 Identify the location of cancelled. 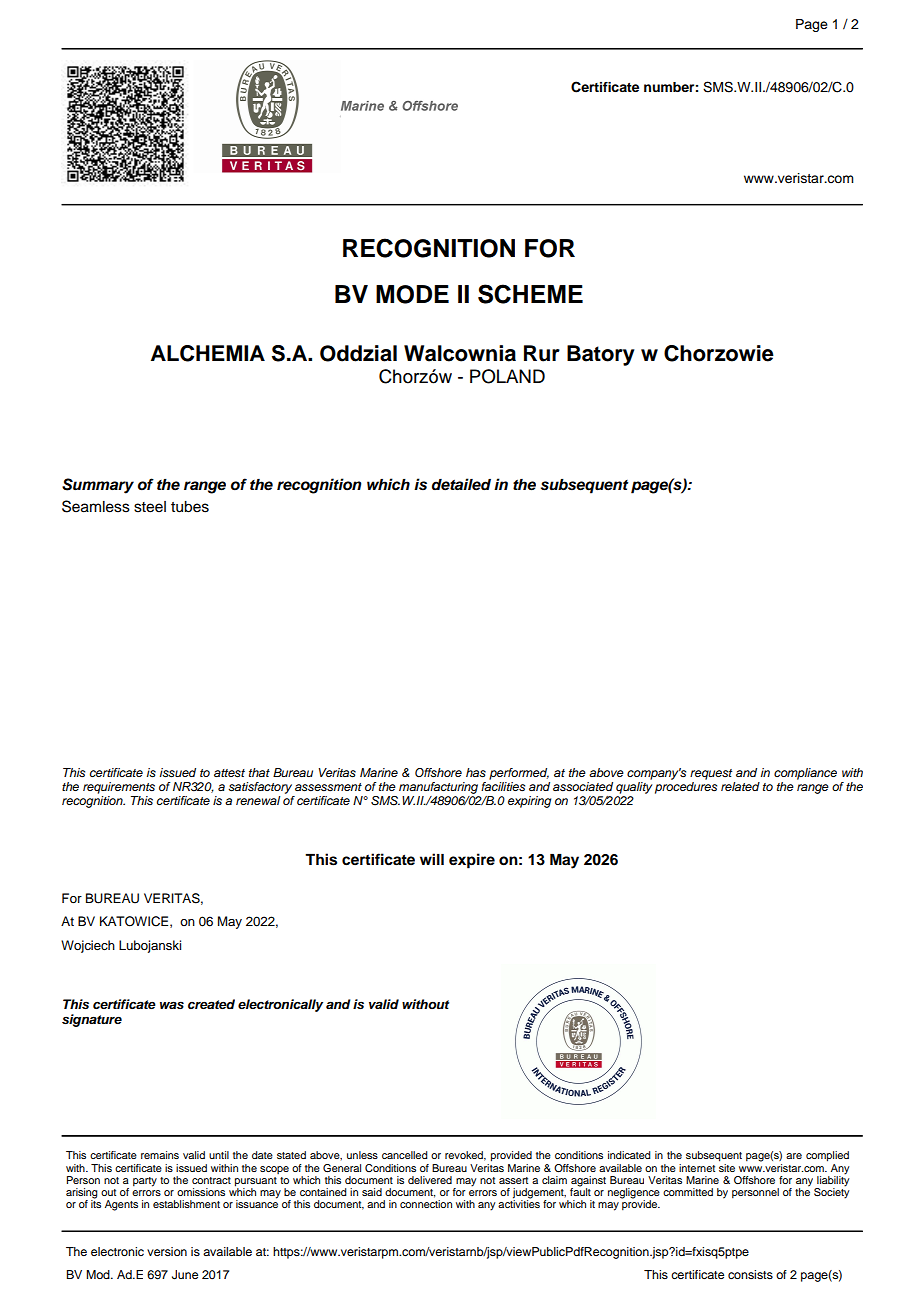
(405, 1155).
